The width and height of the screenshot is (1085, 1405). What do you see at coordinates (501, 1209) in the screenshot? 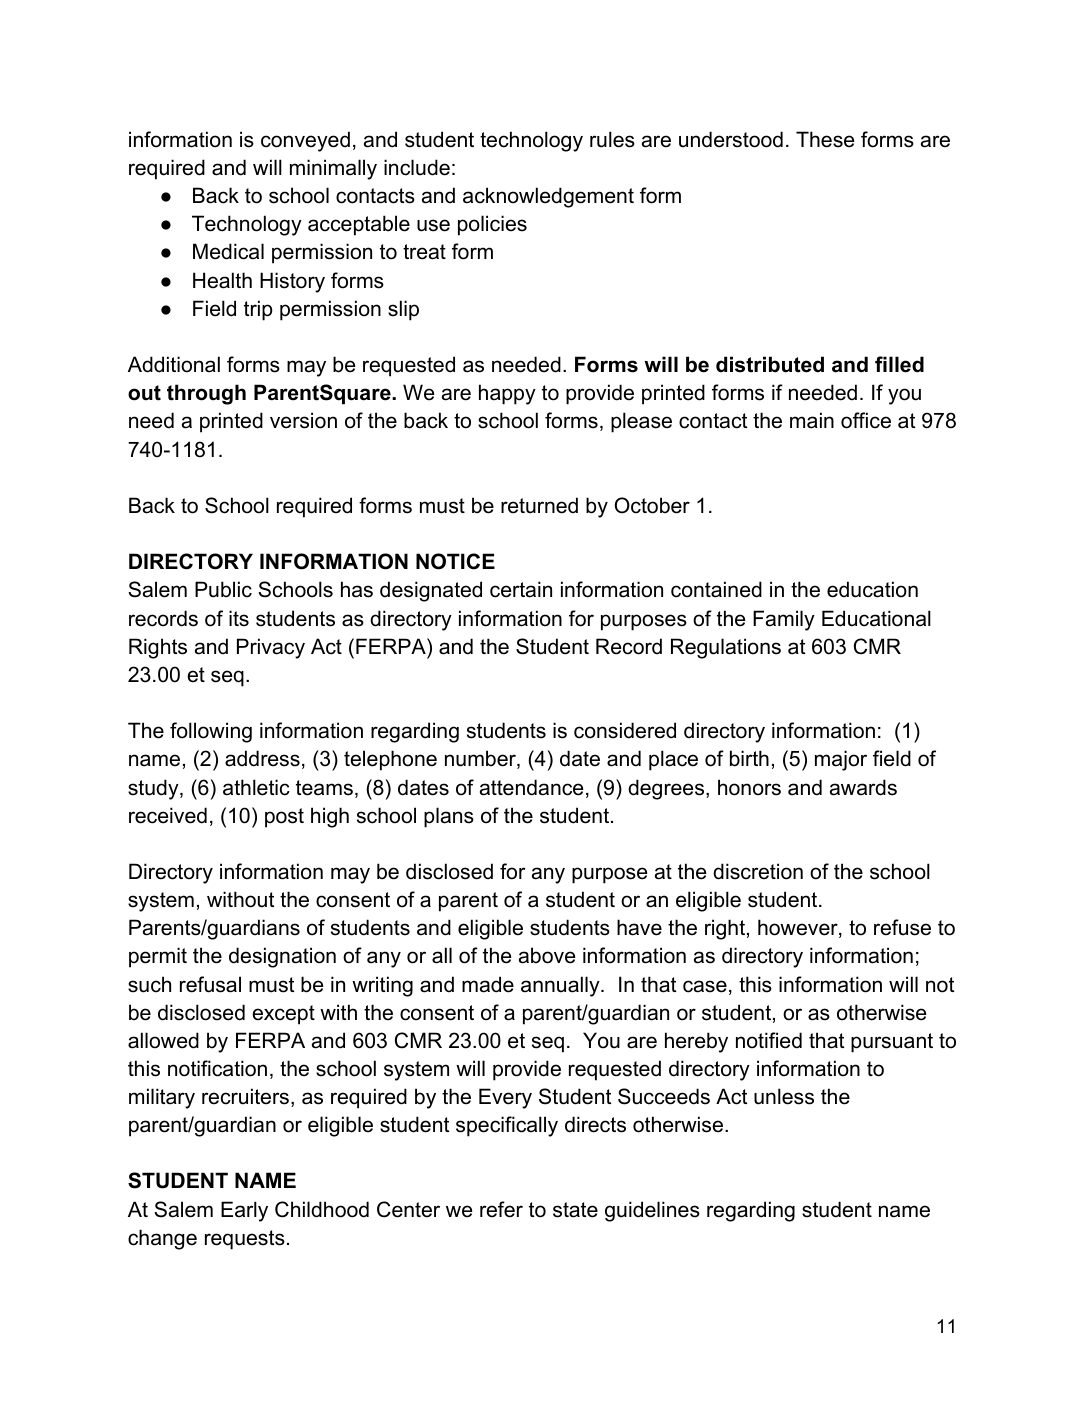
I see `refer` at bounding box center [501, 1209].
